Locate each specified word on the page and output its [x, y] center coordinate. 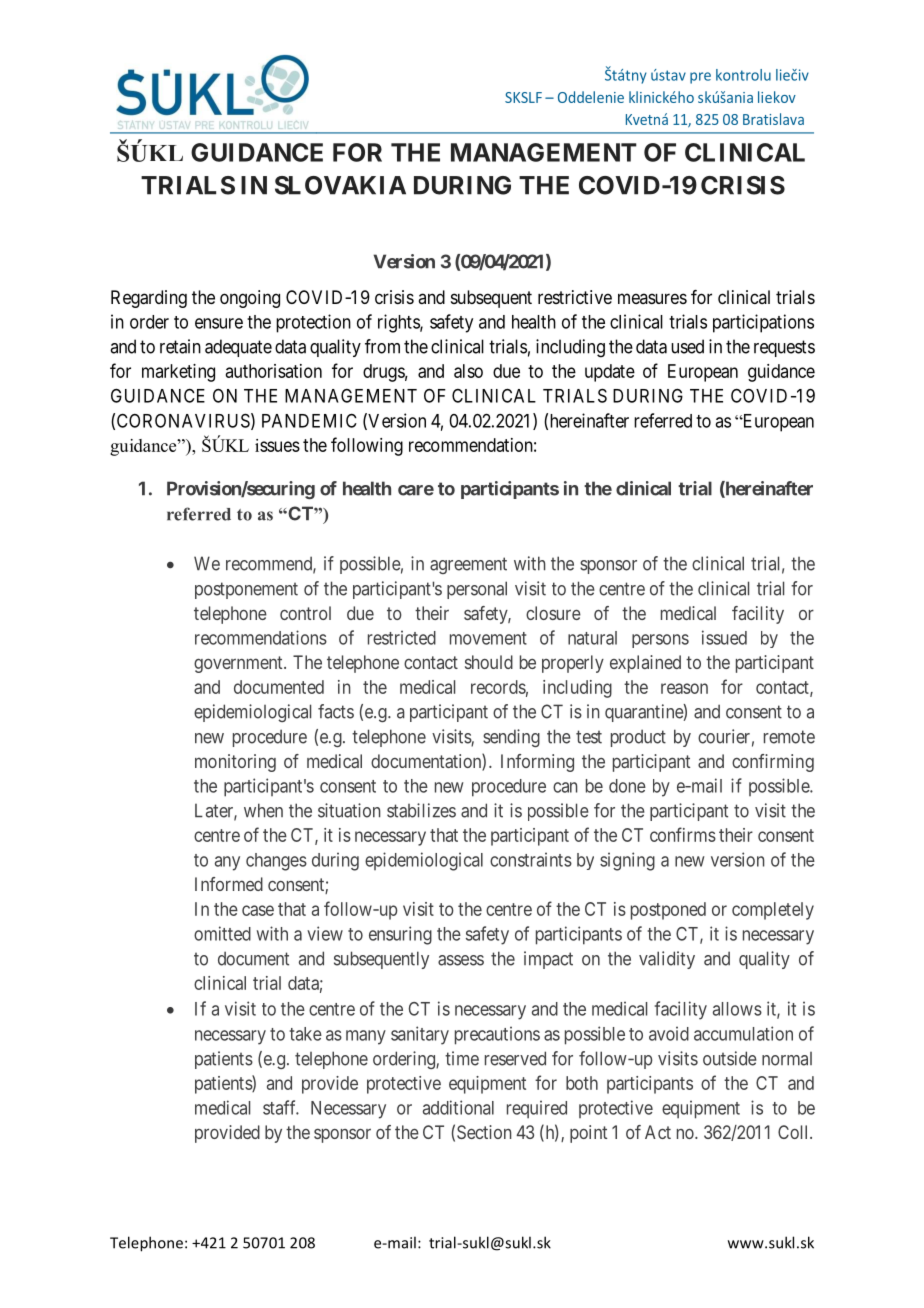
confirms [683, 834]
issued [724, 637]
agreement [468, 565]
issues [277, 445]
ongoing [250, 299]
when [263, 810]
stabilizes [421, 810]
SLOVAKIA [340, 185]
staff [281, 1107]
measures [652, 298]
